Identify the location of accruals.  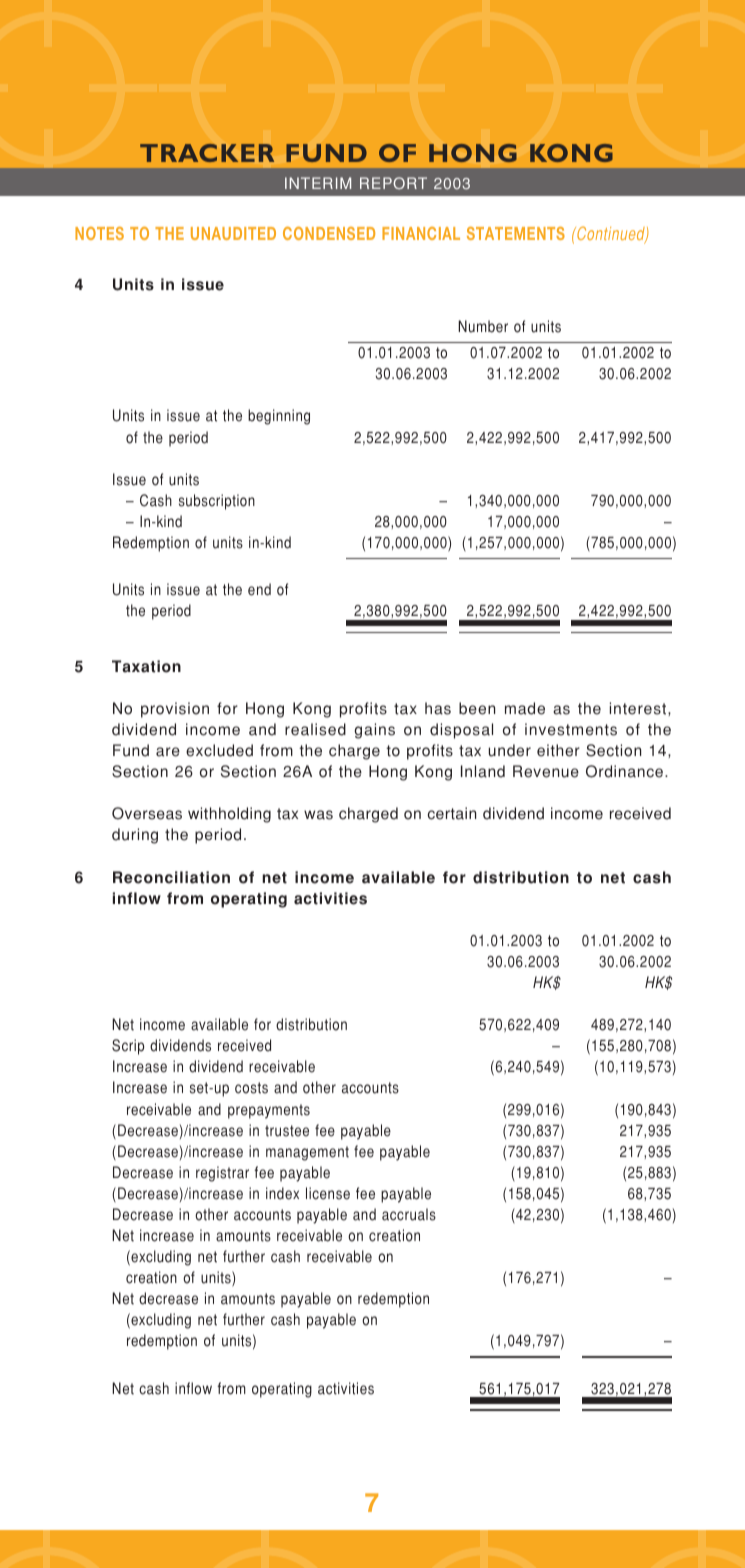
(409, 1214).
